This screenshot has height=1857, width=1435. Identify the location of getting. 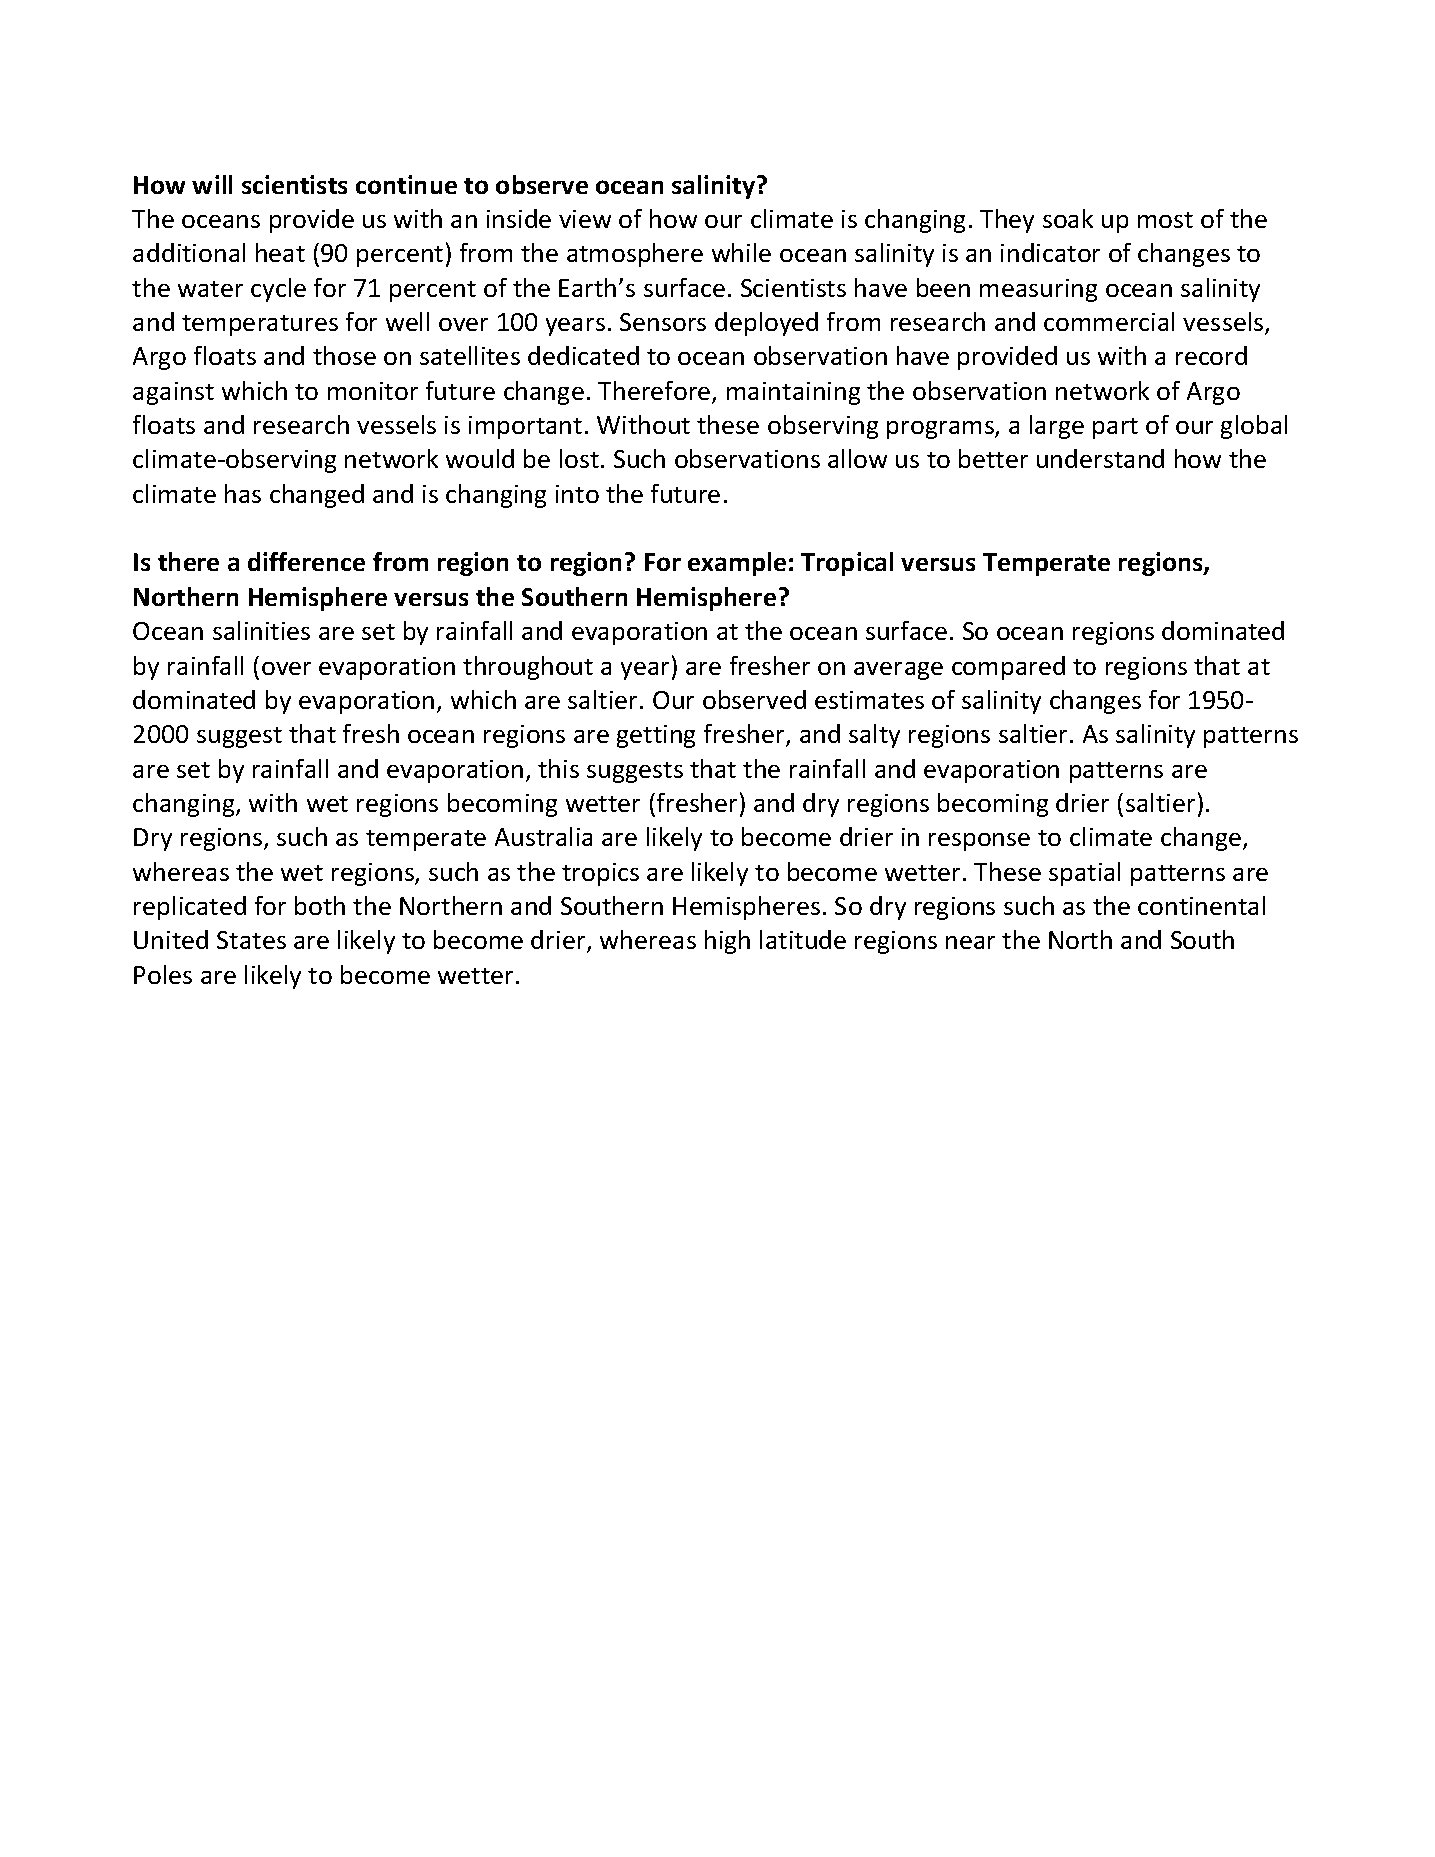
(656, 736).
